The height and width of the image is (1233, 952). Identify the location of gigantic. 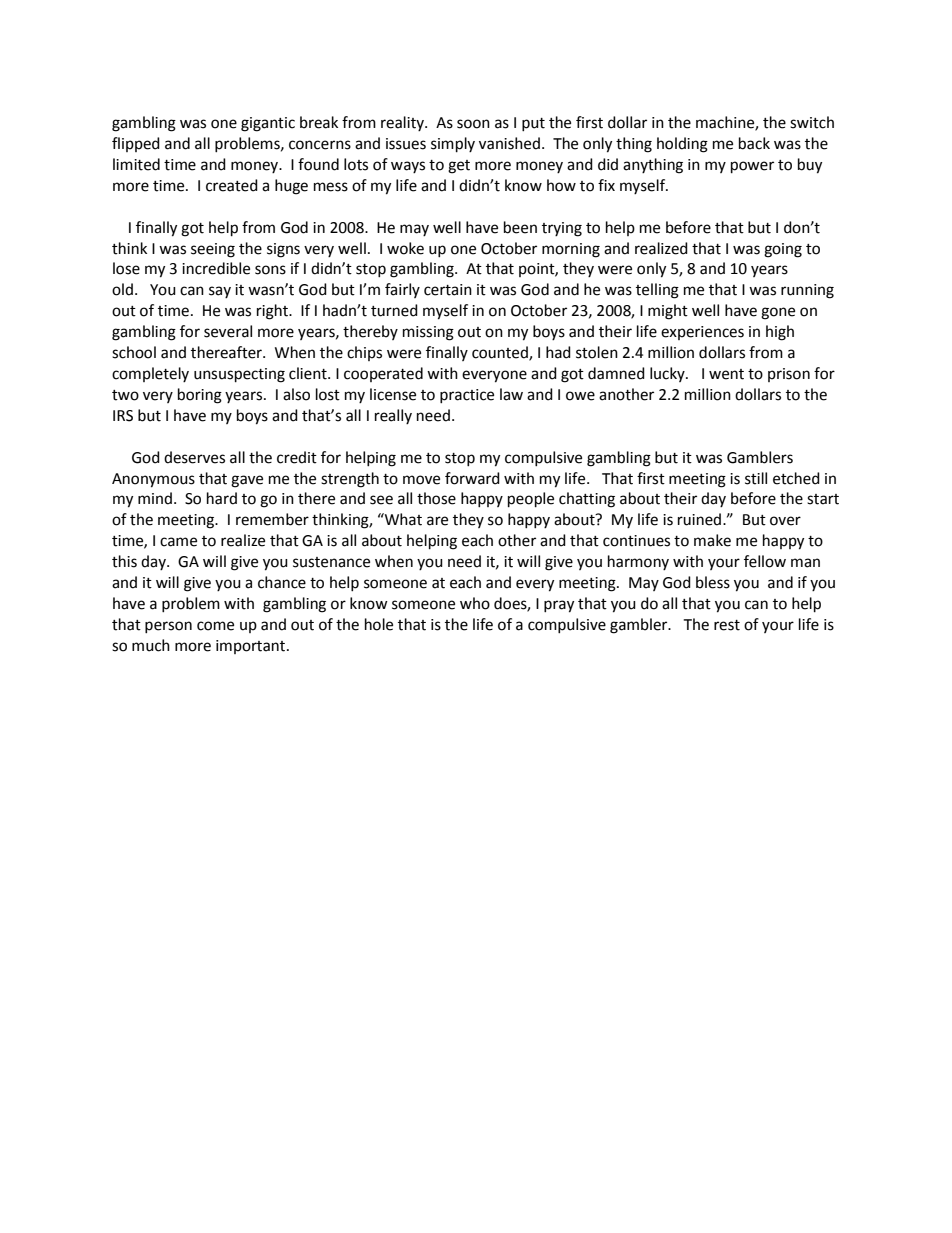
(268, 124).
